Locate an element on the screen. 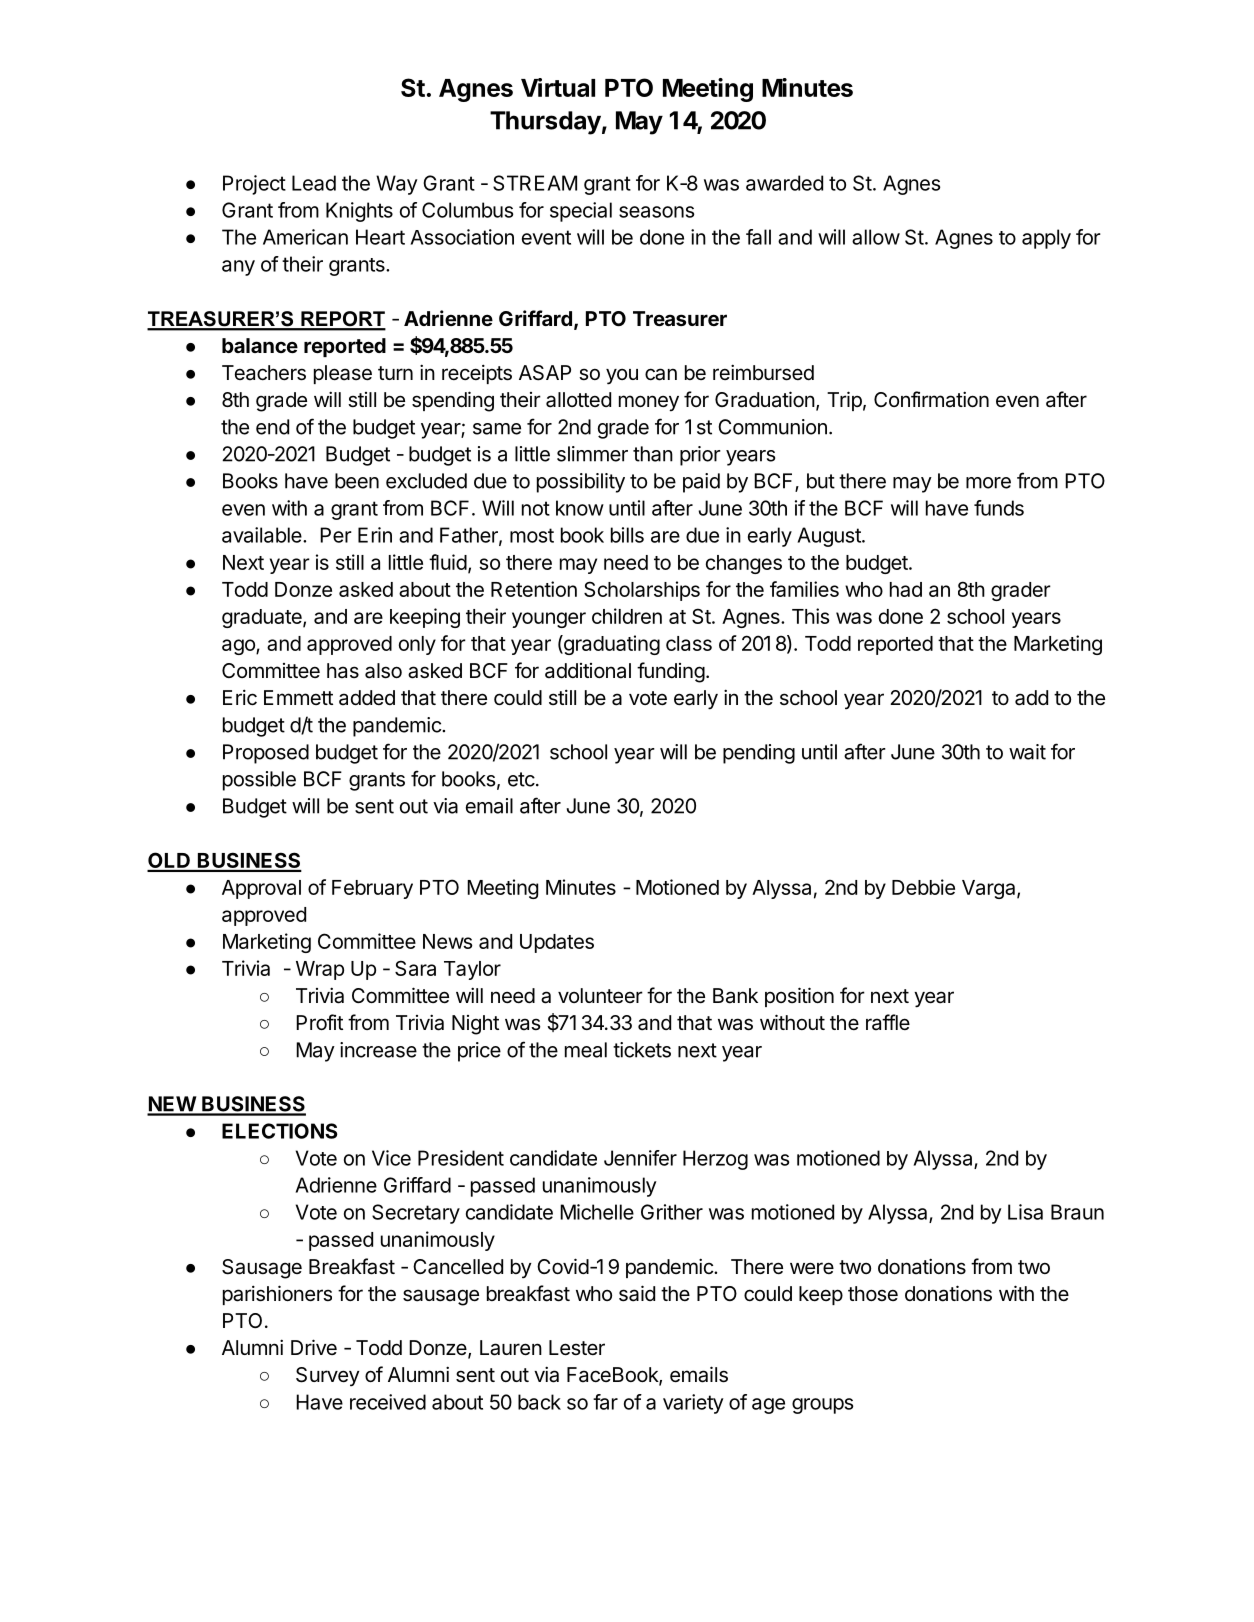 The width and height of the screenshot is (1254, 1622). added is located at coordinates (367, 698).
